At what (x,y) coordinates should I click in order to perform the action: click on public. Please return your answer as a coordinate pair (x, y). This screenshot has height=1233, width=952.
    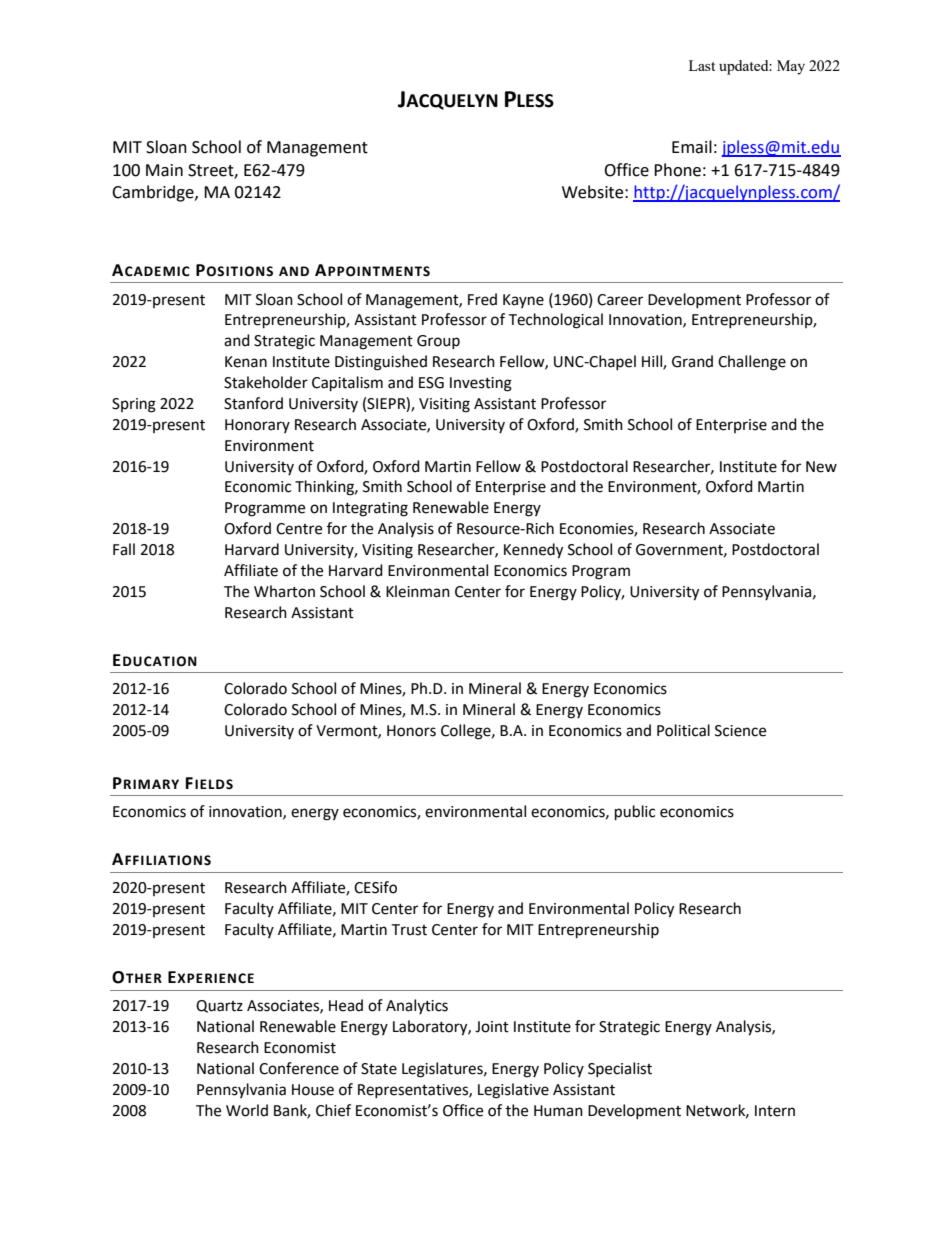
    Looking at the image, I should click on (635, 813).
